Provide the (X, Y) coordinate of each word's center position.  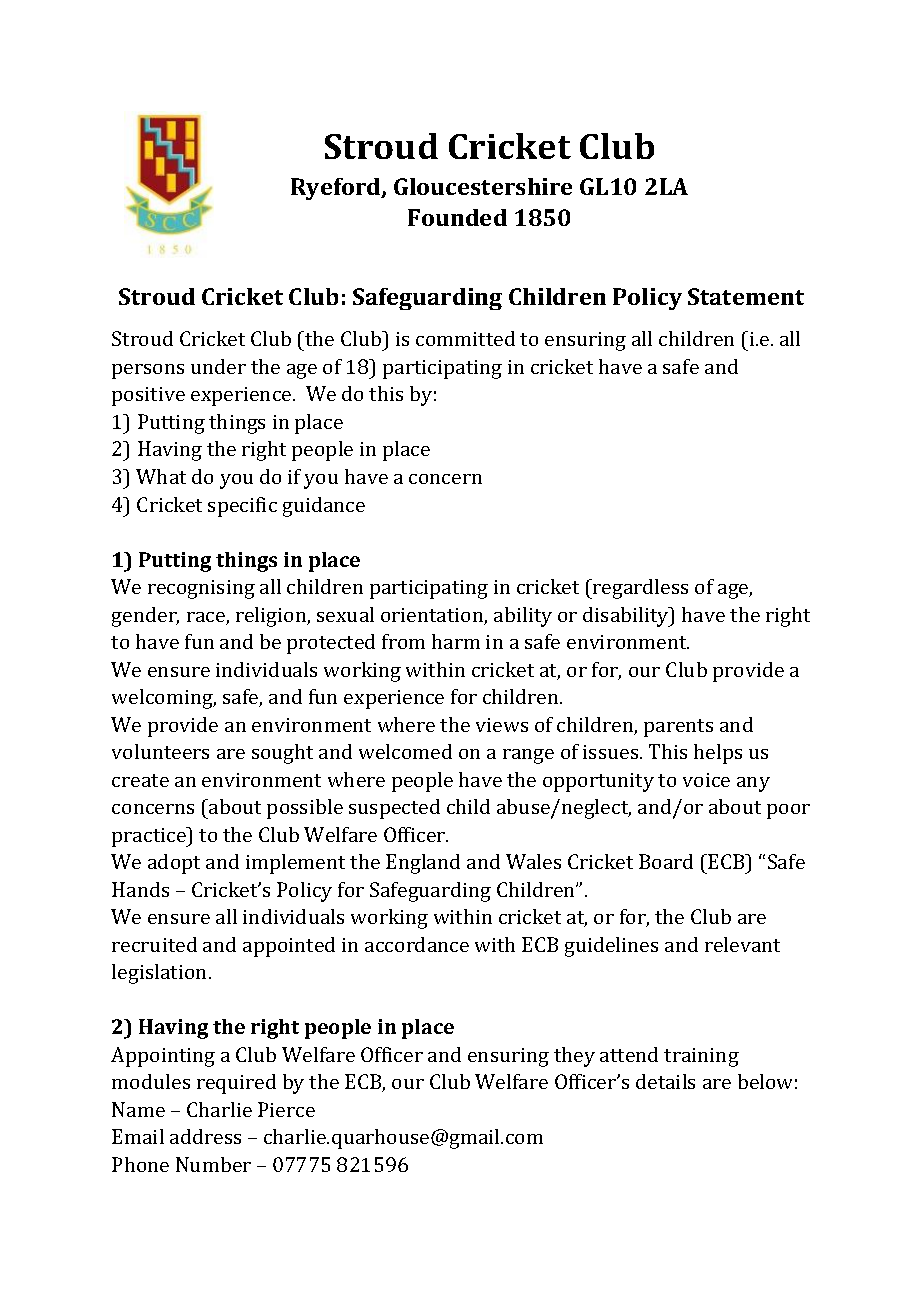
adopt (174, 864)
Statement (746, 296)
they (574, 1057)
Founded (457, 217)
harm (456, 641)
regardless (639, 589)
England (423, 864)
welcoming (164, 699)
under (218, 366)
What (161, 476)
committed (465, 338)
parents (678, 728)
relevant (742, 944)
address (205, 1136)
